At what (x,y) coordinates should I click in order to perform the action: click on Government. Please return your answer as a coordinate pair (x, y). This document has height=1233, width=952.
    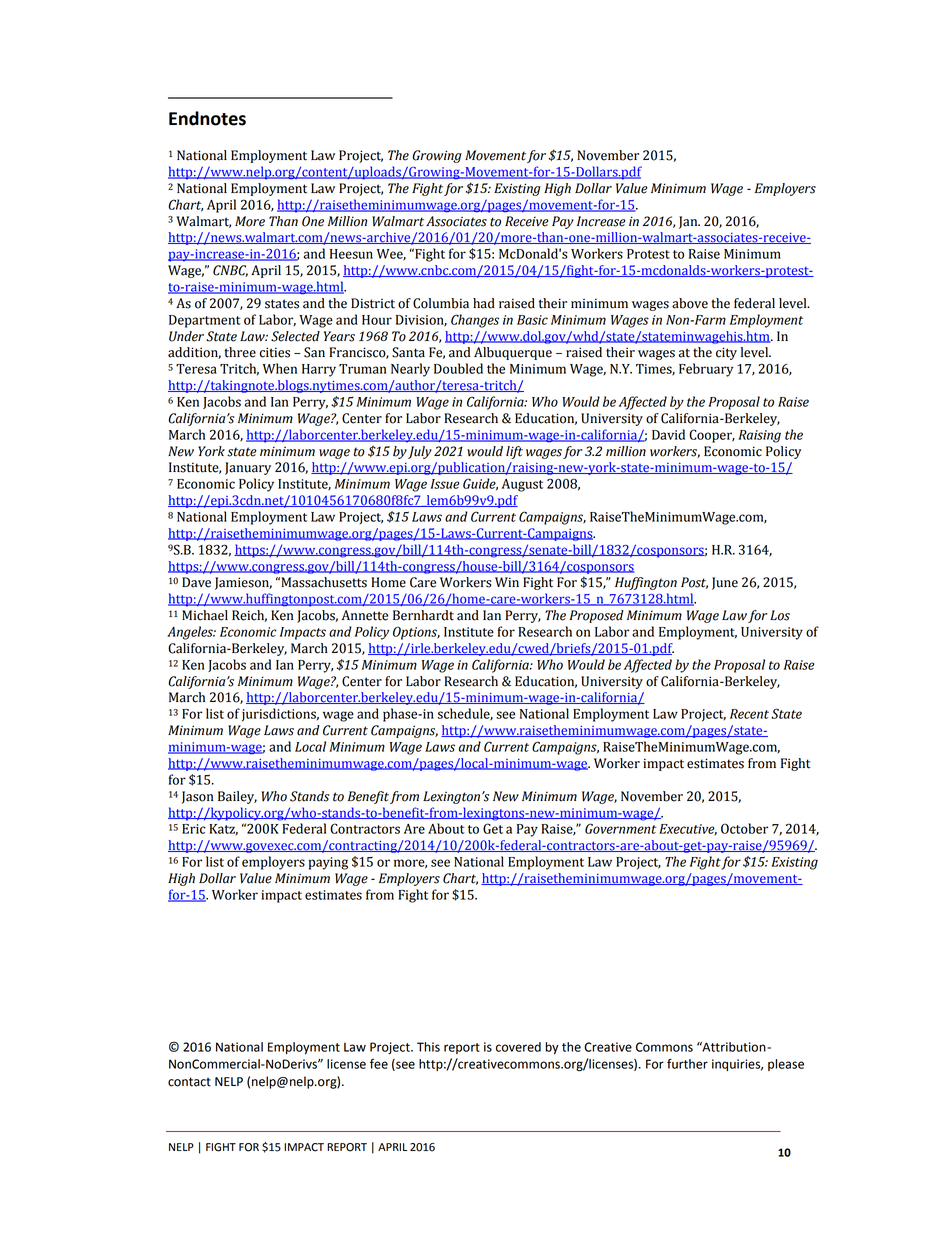
    Looking at the image, I should click on (620, 828).
